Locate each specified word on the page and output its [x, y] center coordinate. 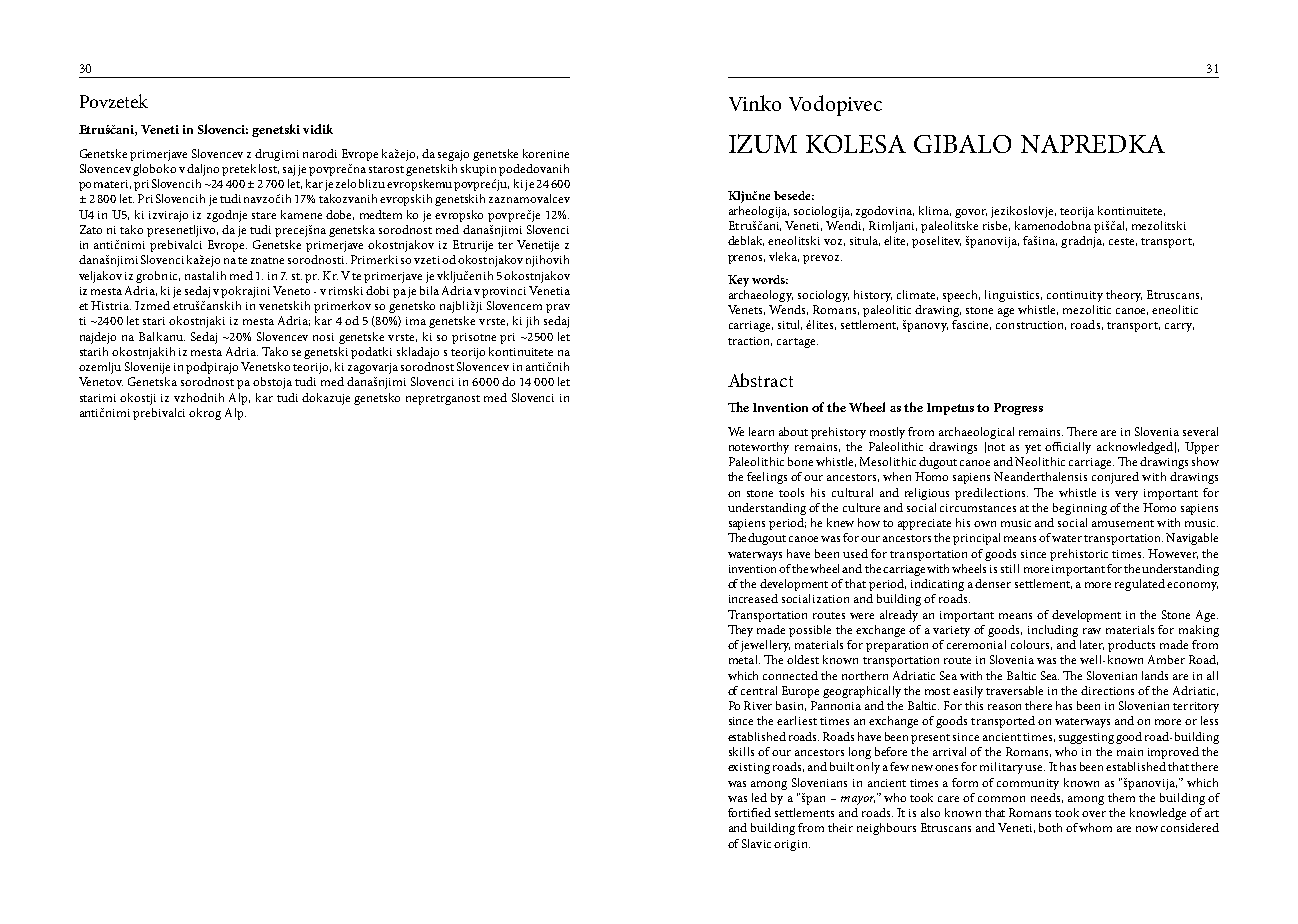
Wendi [845, 226]
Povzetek [114, 101]
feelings [767, 478]
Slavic [756, 843]
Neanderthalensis [1040, 476]
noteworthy [759, 448]
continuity [1075, 296]
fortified [749, 812]
